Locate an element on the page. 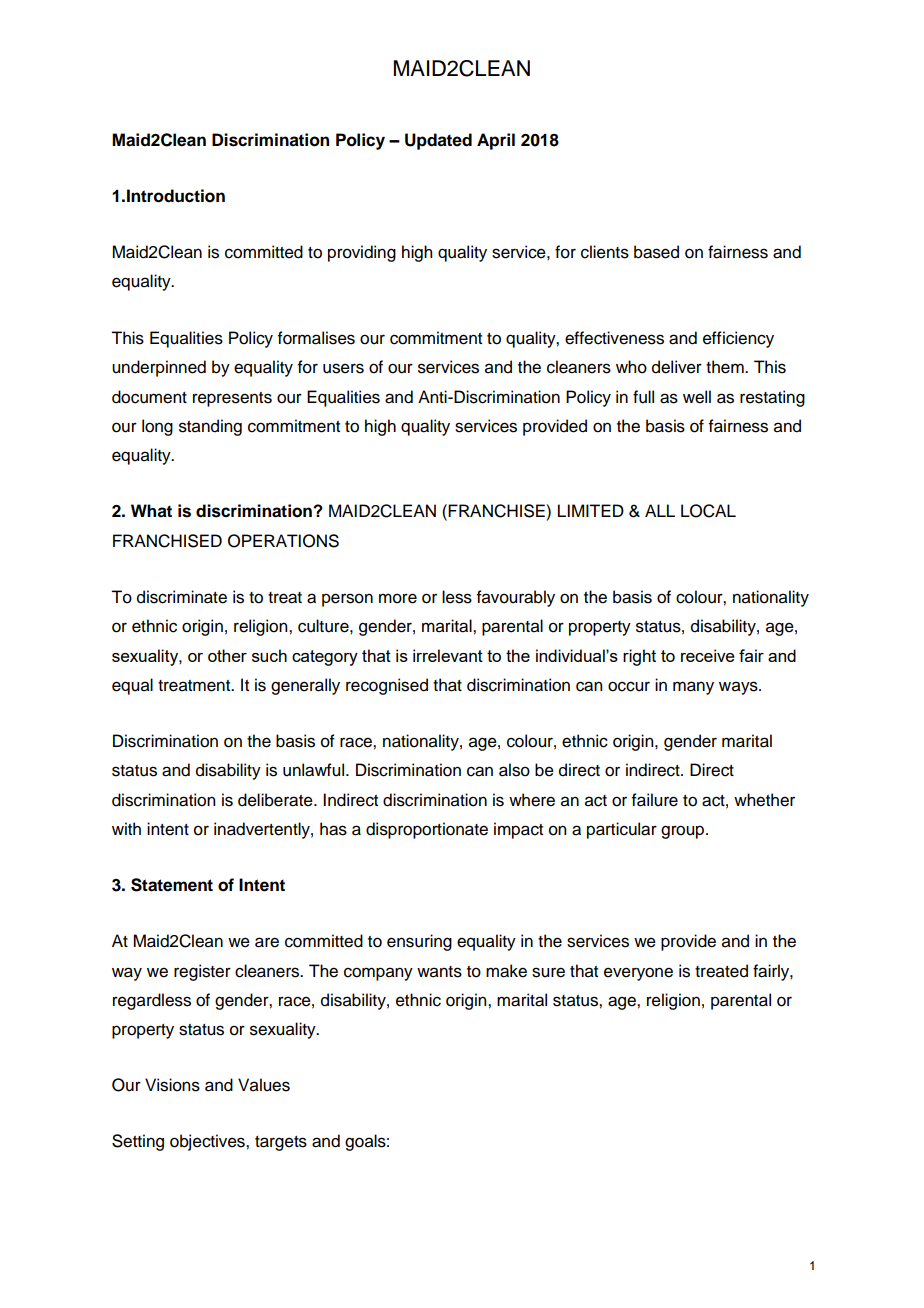  targets is located at coordinates (281, 1143).
